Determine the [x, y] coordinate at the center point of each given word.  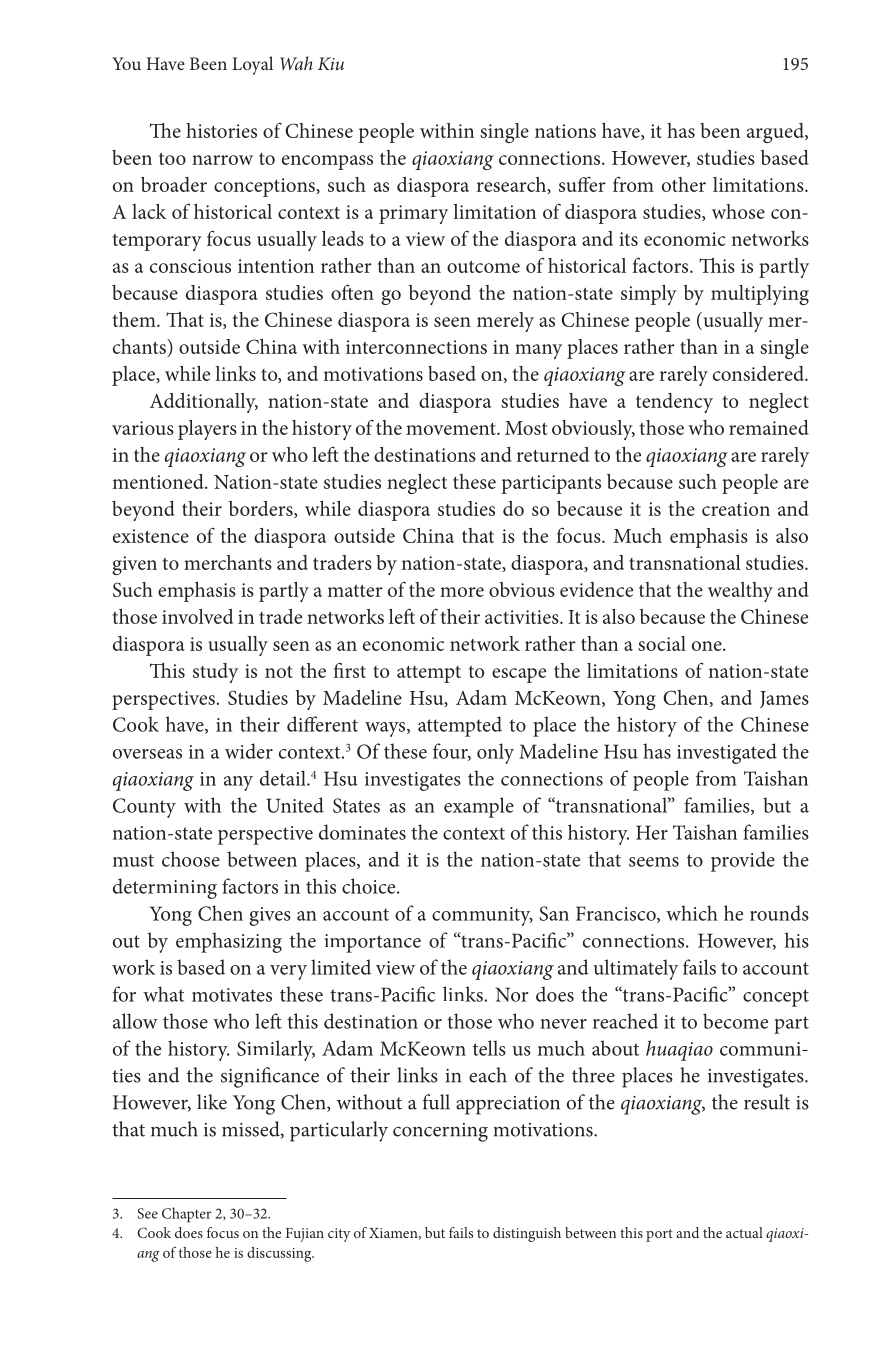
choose [191, 859]
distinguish [527, 1234]
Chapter [186, 1215]
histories [221, 130]
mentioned [159, 481]
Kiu [331, 63]
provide [743, 861]
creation [736, 509]
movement [452, 429]
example [479, 807]
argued [776, 133]
